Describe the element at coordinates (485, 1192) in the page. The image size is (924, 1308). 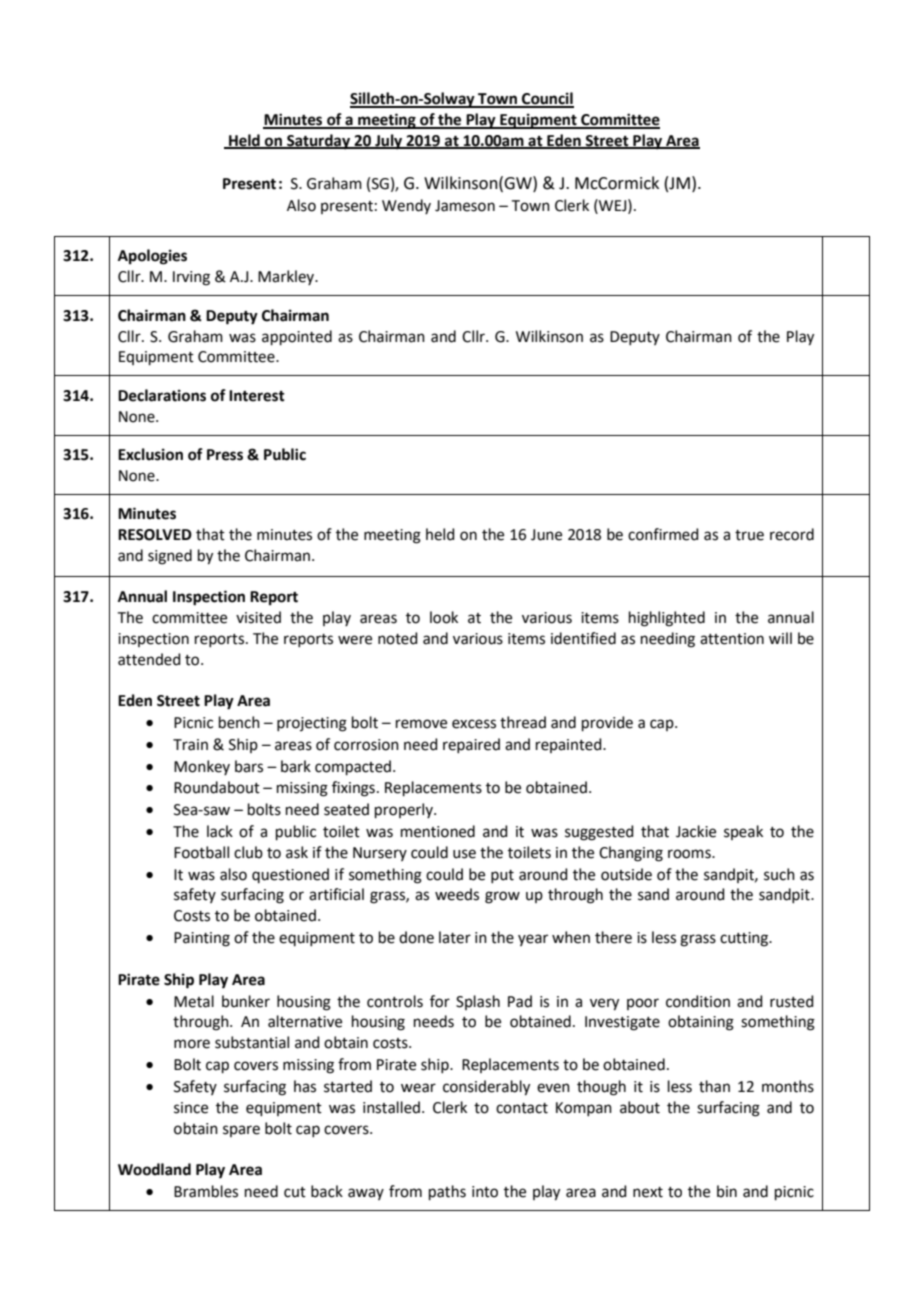
I see `into` at that location.
